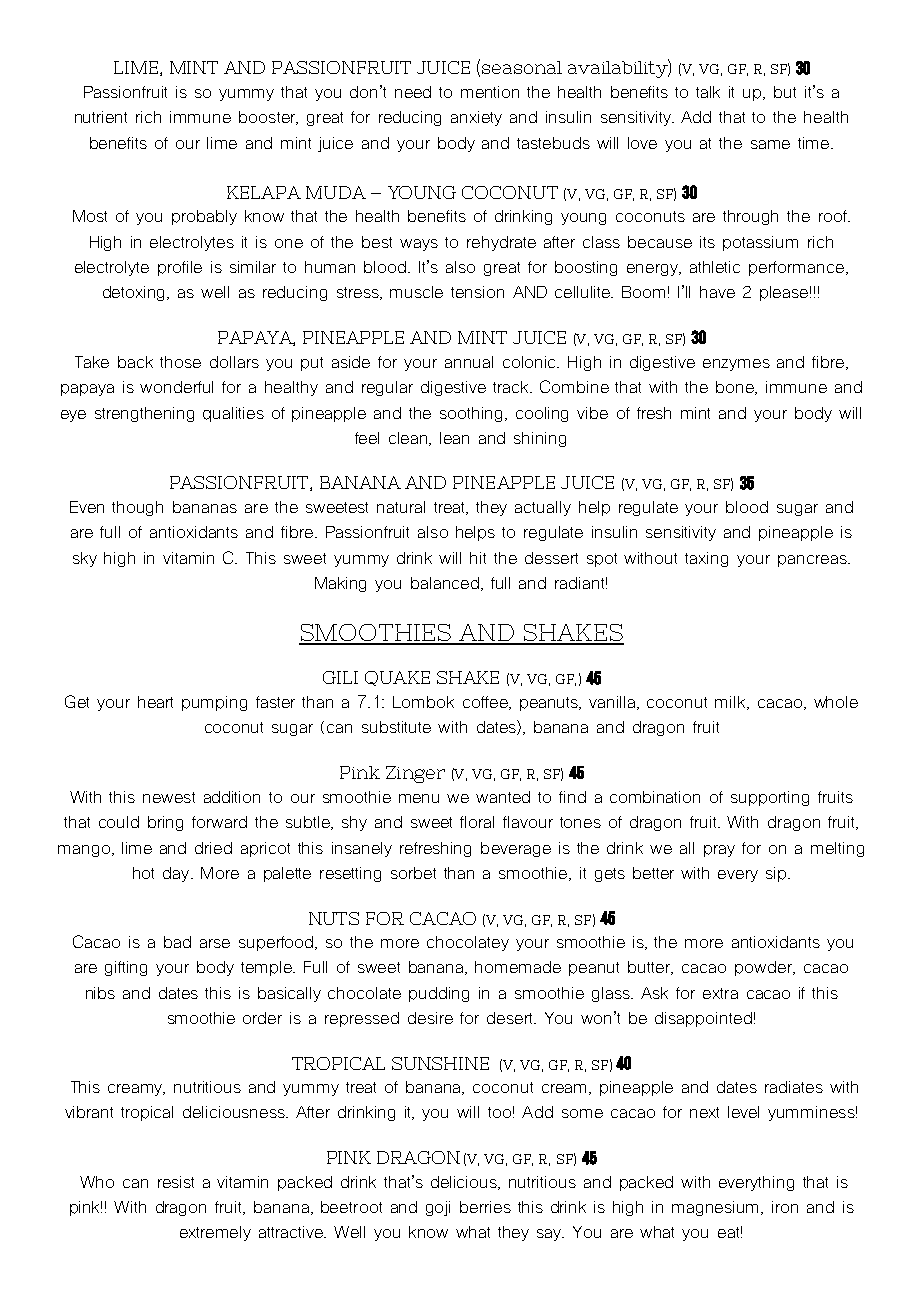  Describe the element at coordinates (176, 1182) in the screenshot. I see `resist` at that location.
